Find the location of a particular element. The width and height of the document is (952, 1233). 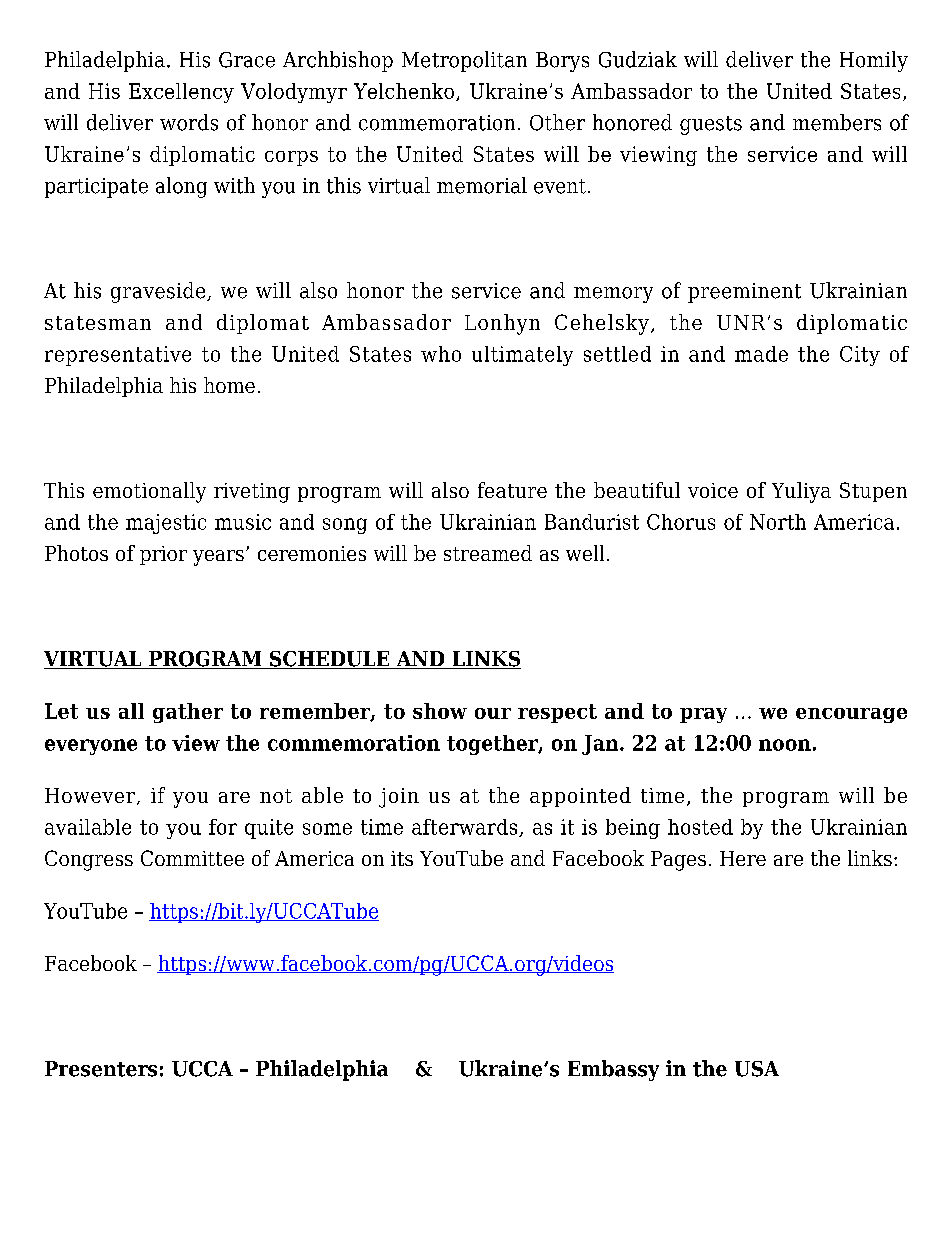

members is located at coordinates (837, 122).
